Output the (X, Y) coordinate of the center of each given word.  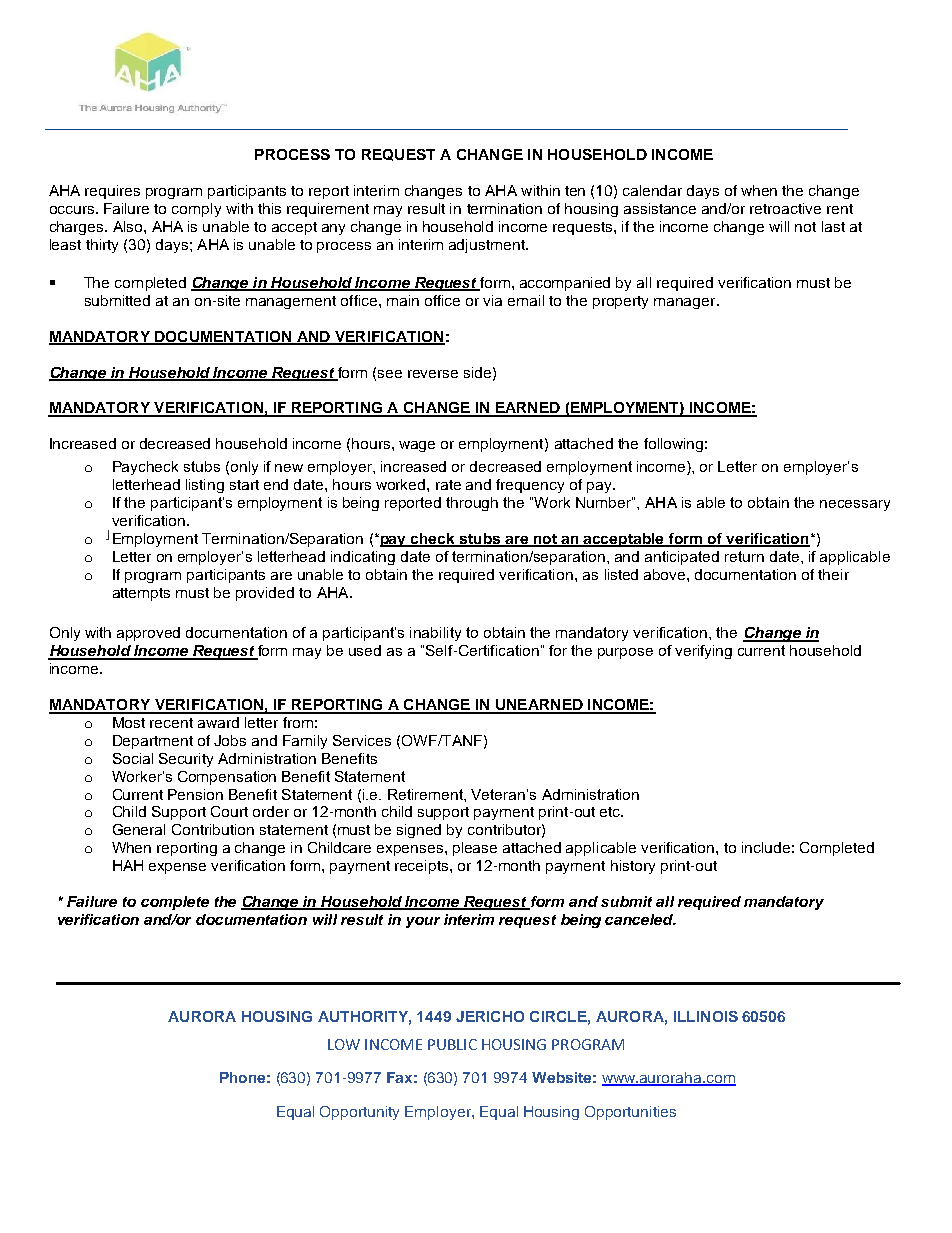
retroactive (785, 208)
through (472, 504)
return (744, 556)
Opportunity (359, 1113)
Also (129, 226)
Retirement (426, 794)
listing (205, 486)
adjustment (488, 246)
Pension (195, 794)
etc (611, 812)
